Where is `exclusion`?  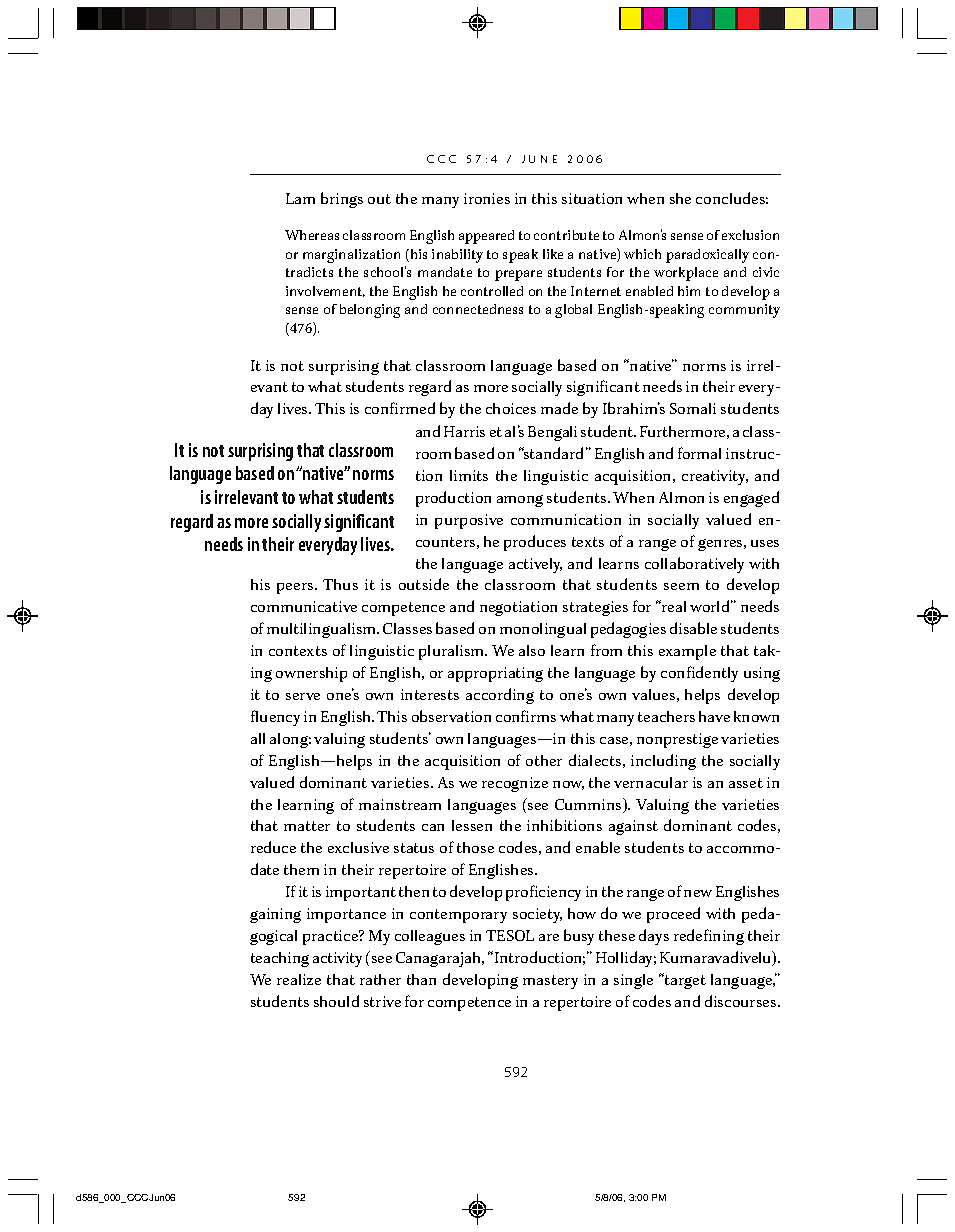 exclusion is located at coordinates (750, 235).
